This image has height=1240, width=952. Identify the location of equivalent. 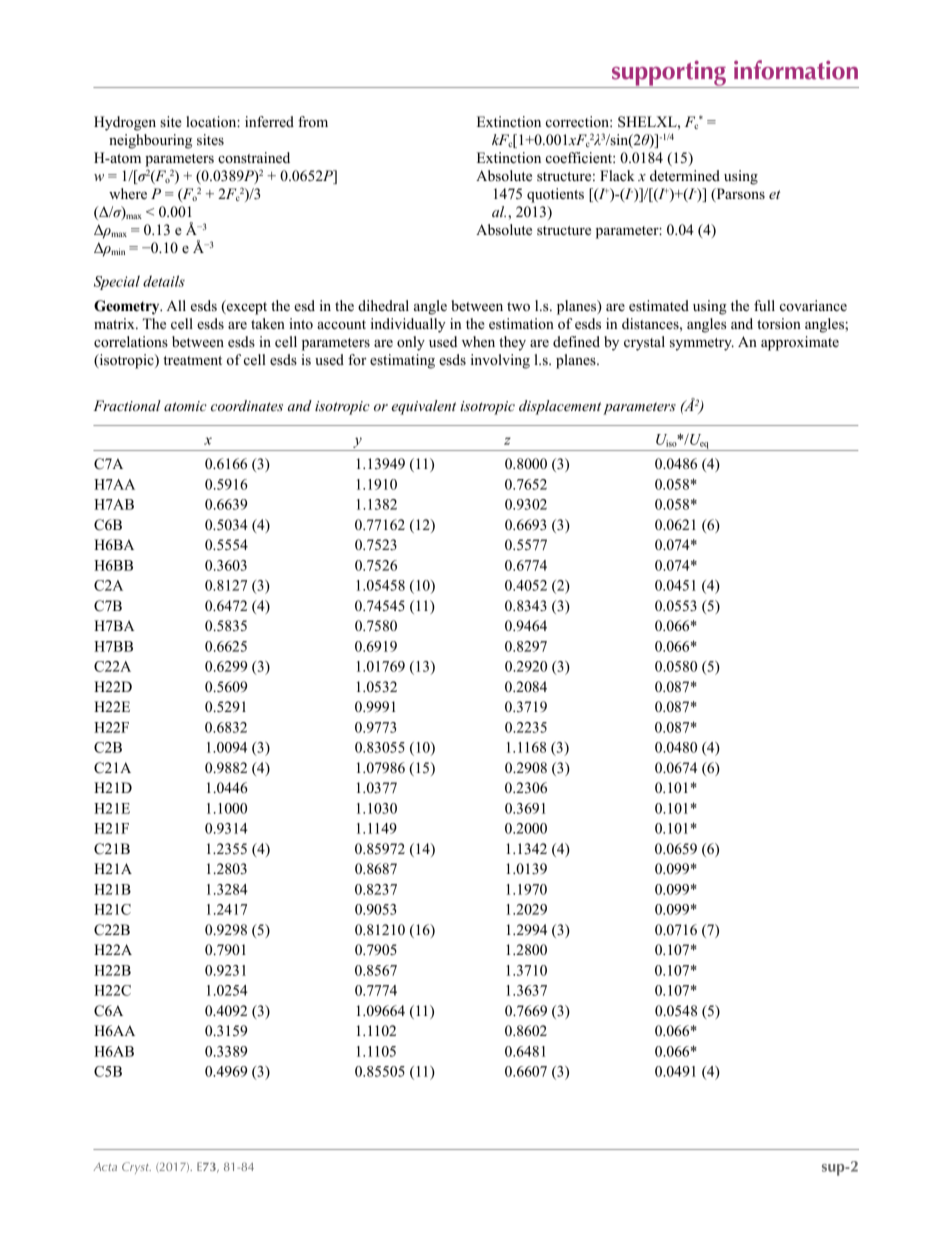
(424, 407).
